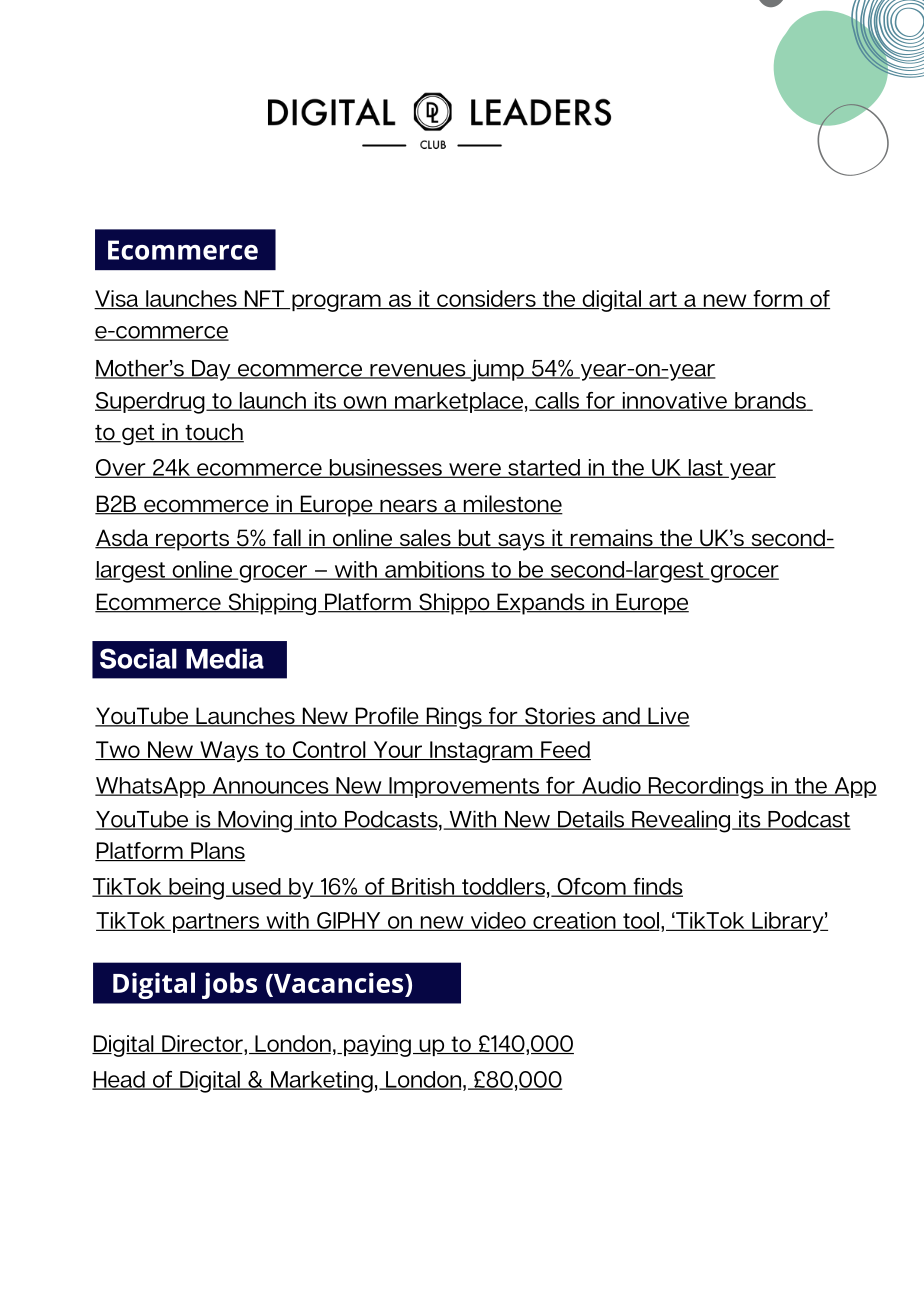  I want to click on Revealing, so click(681, 821).
